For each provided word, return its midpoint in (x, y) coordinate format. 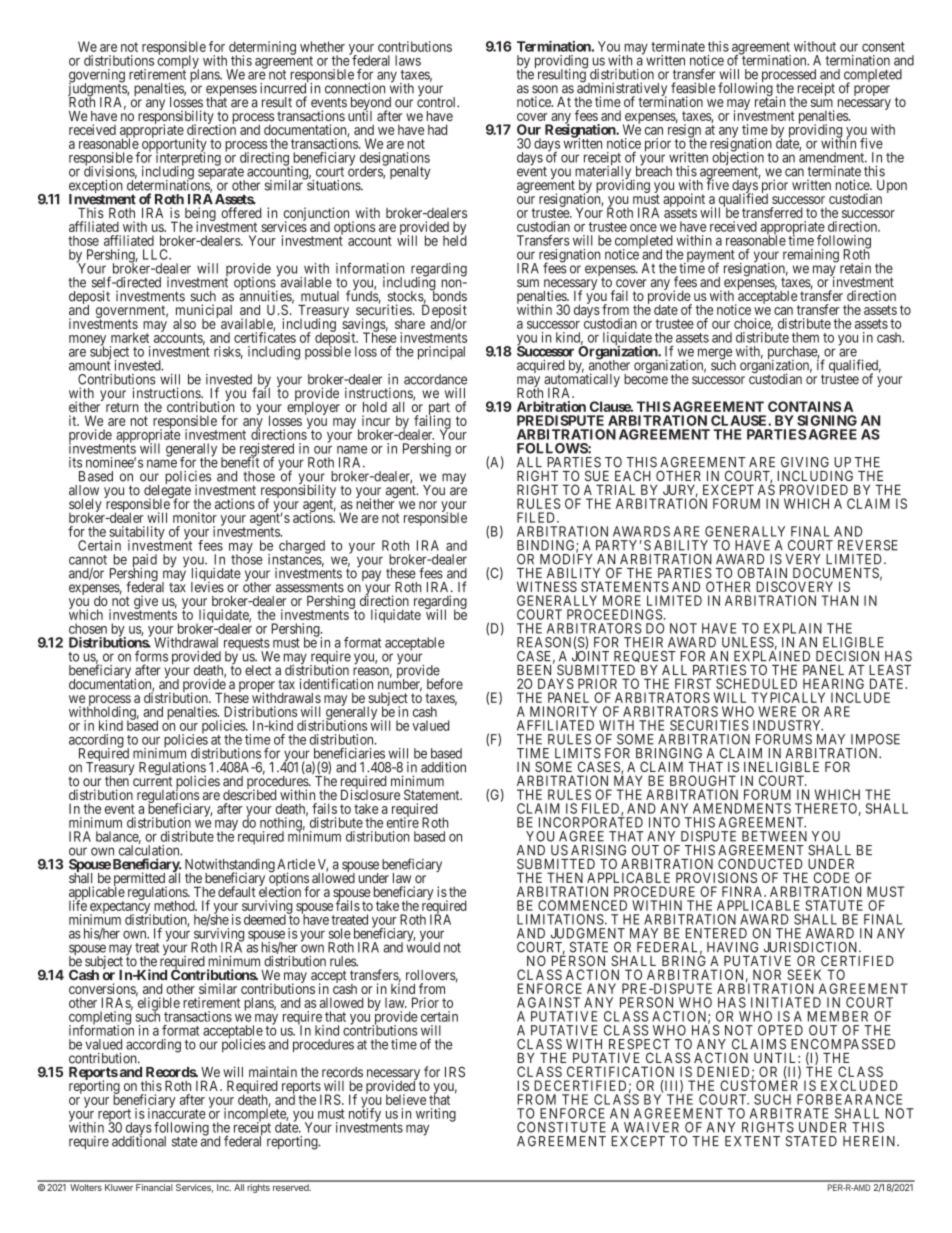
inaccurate (177, 1113)
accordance (435, 379)
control (438, 101)
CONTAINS (804, 406)
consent (883, 47)
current (152, 782)
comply (178, 62)
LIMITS (578, 753)
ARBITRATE (789, 1113)
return (122, 407)
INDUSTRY (788, 725)
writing (436, 1115)
